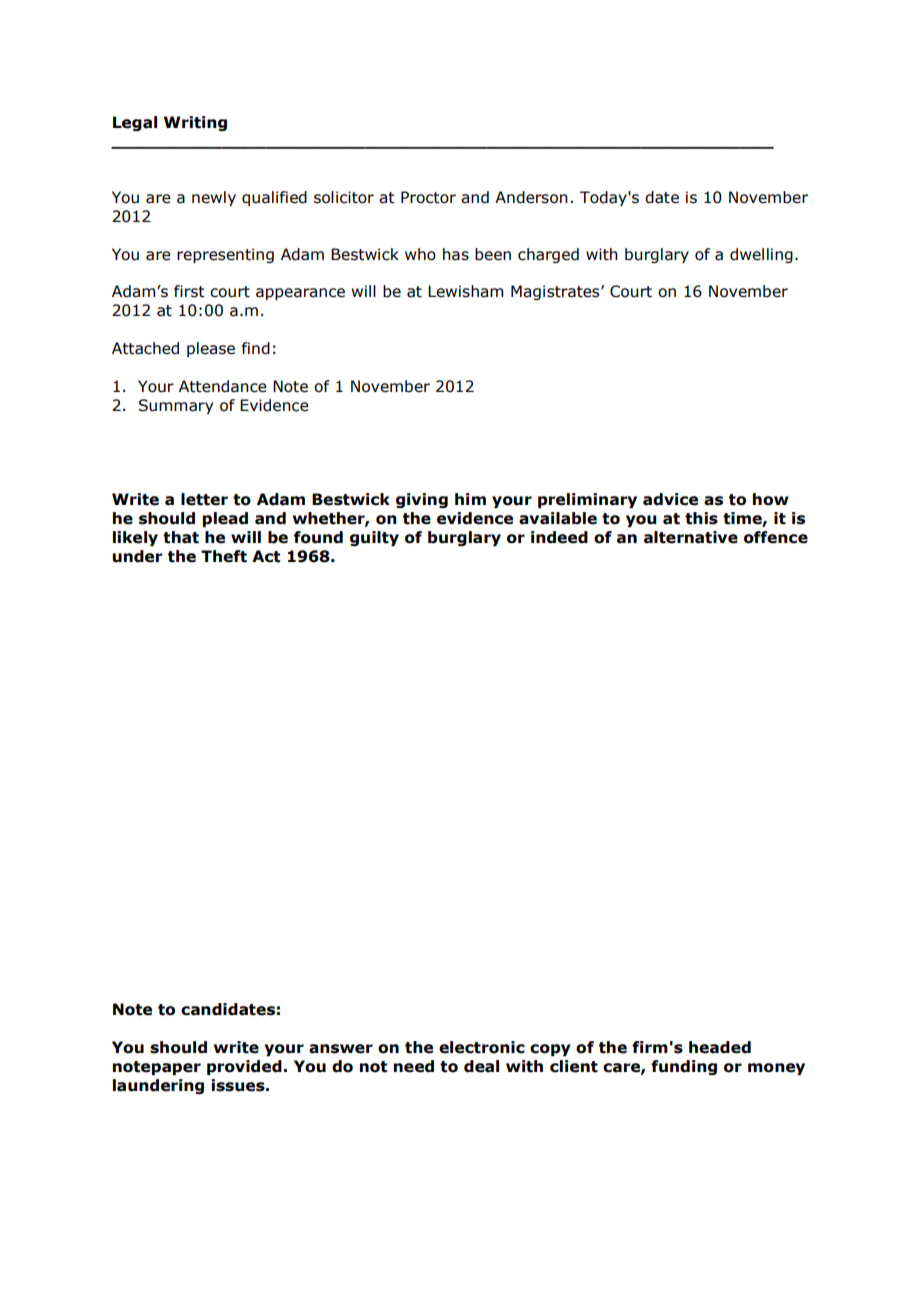 The image size is (924, 1308). I want to click on Proctor, so click(428, 197).
